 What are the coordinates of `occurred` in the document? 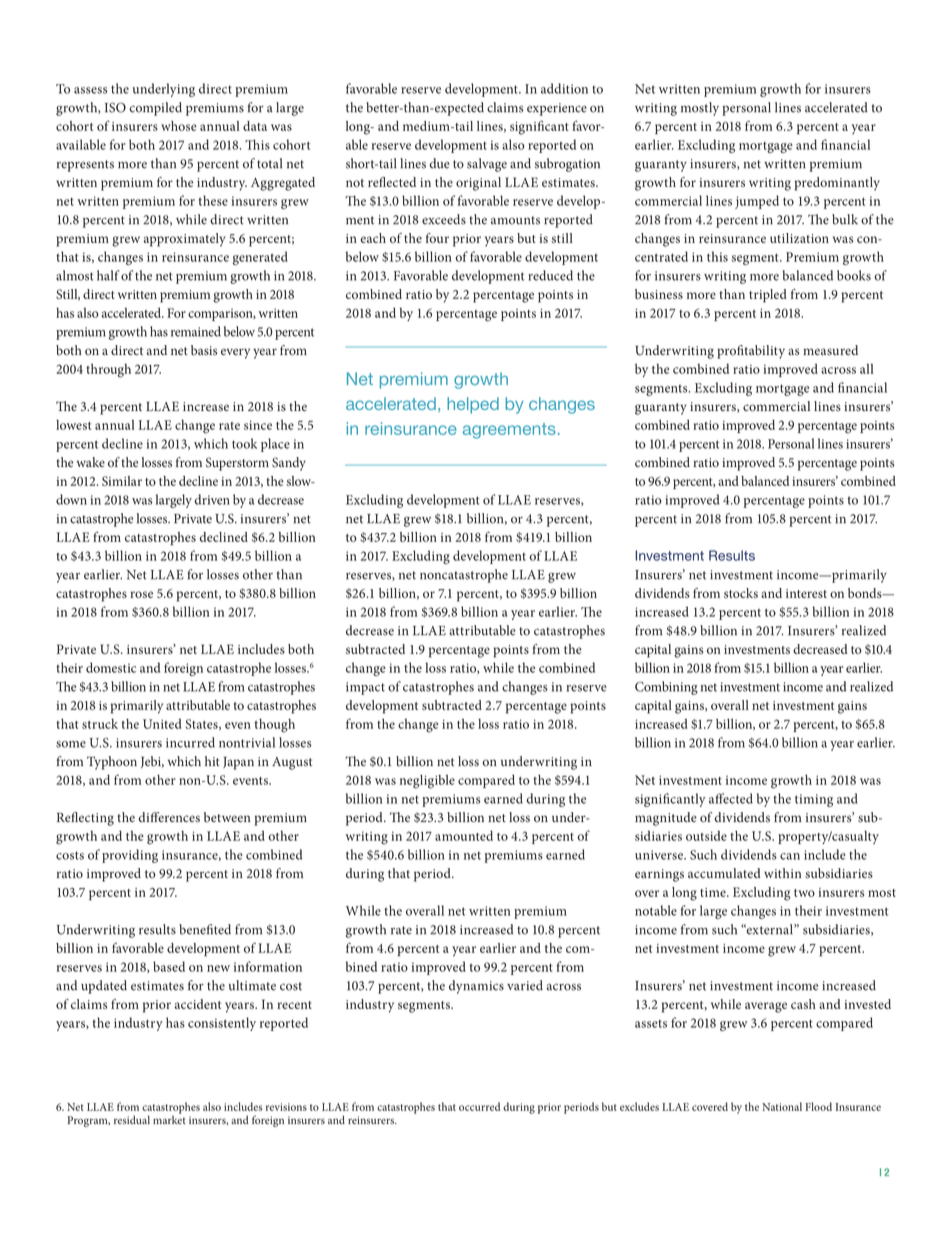 It's located at (479, 1106).
